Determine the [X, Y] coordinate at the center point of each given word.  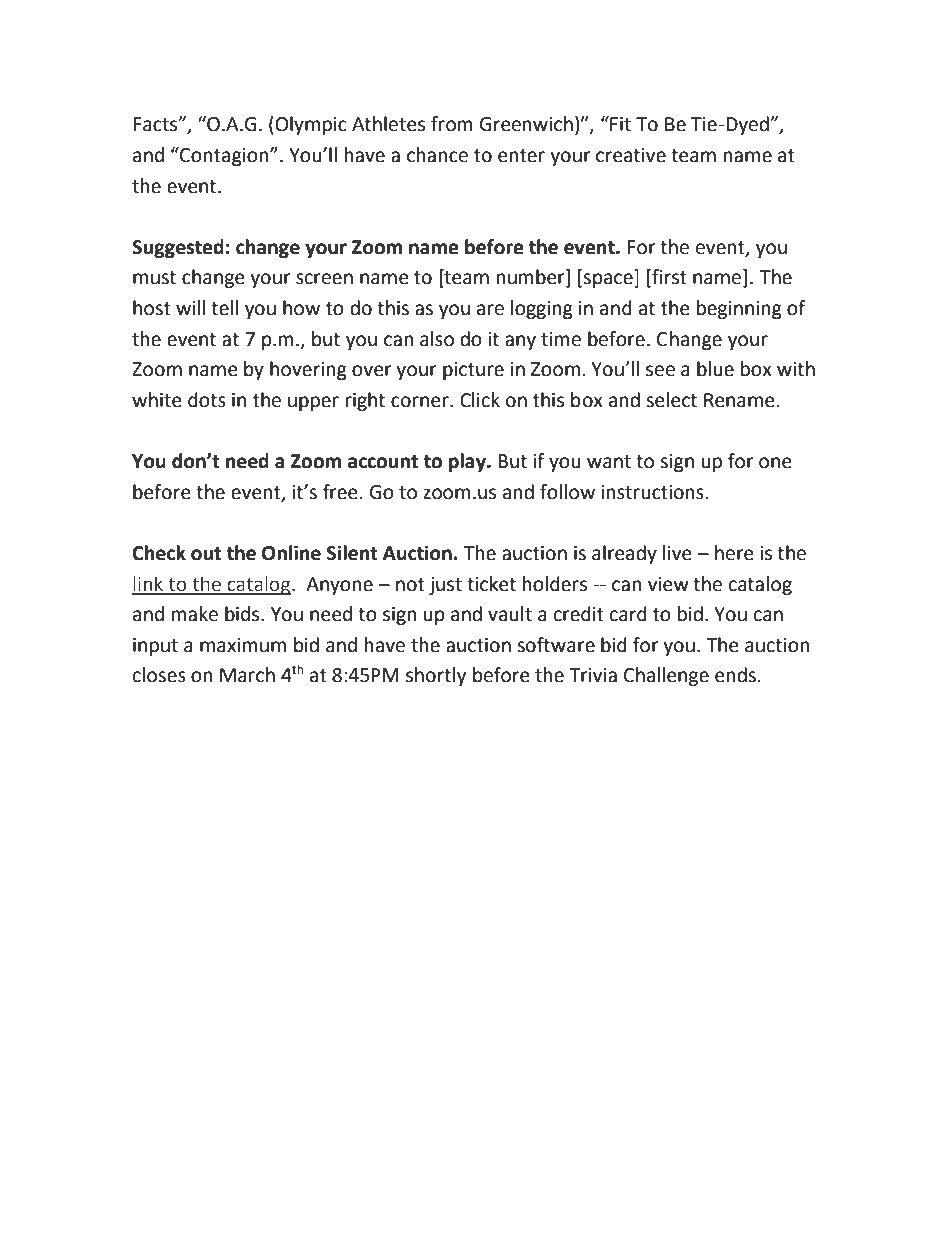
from [452, 124]
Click [480, 400]
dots [207, 400]
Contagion [224, 156]
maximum [243, 645]
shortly [436, 676]
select [671, 400]
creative [631, 155]
